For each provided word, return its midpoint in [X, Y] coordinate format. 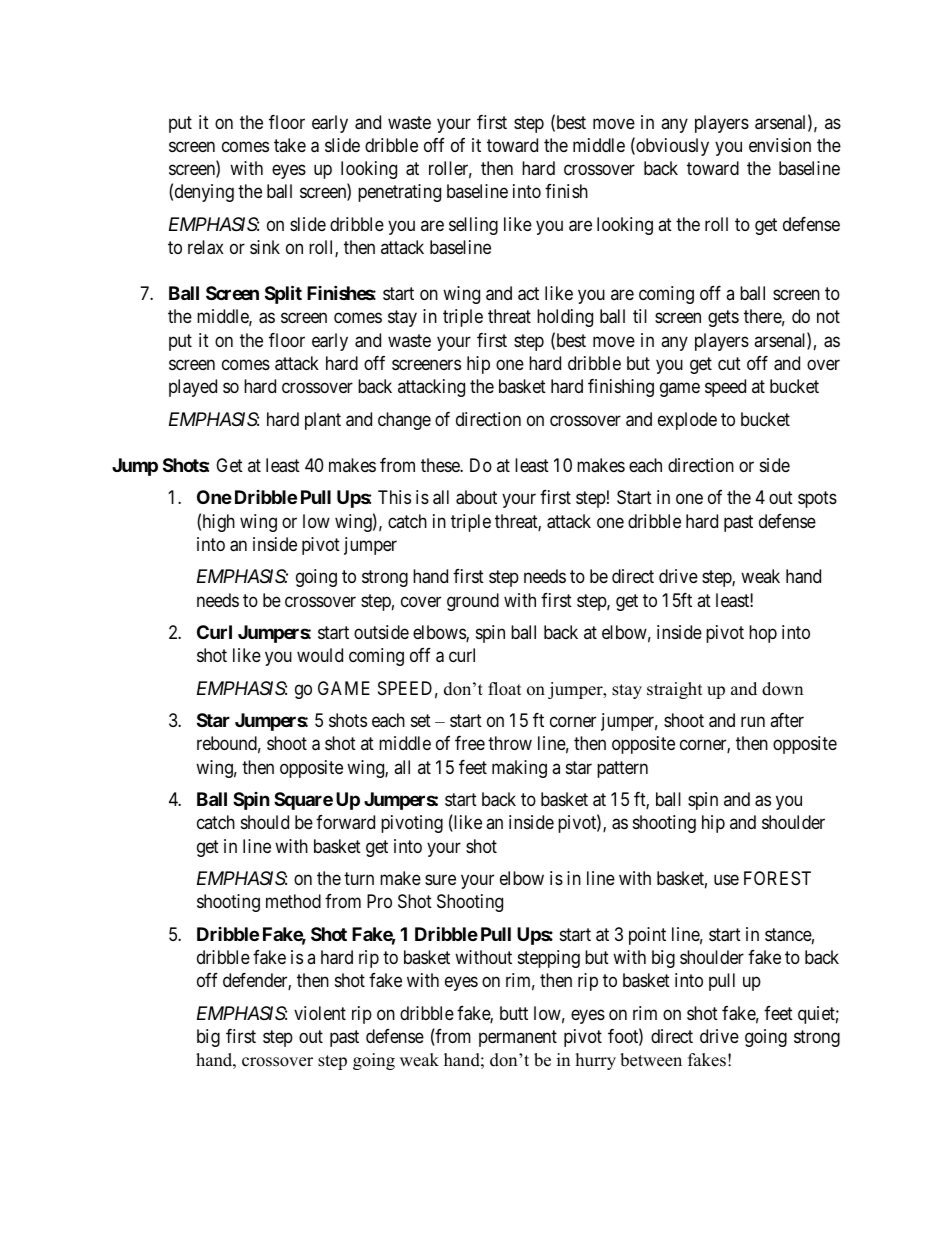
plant [323, 421]
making [519, 769]
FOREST [777, 878]
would [320, 655]
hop [763, 634]
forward [345, 822]
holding [565, 318]
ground [473, 602]
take [290, 145]
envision [780, 145]
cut [729, 363]
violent [320, 1013]
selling [473, 226]
